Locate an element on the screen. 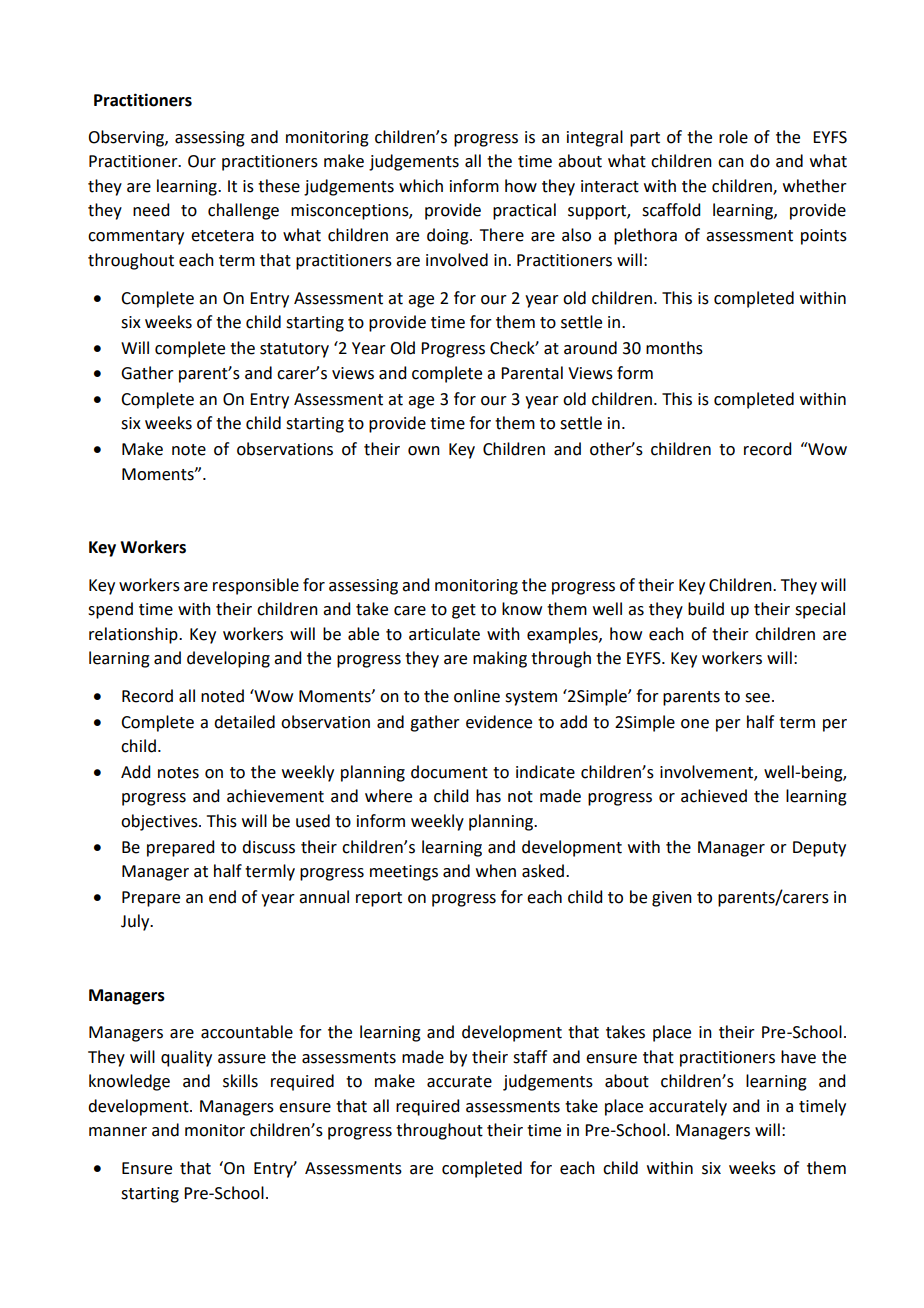  own is located at coordinates (424, 451).
